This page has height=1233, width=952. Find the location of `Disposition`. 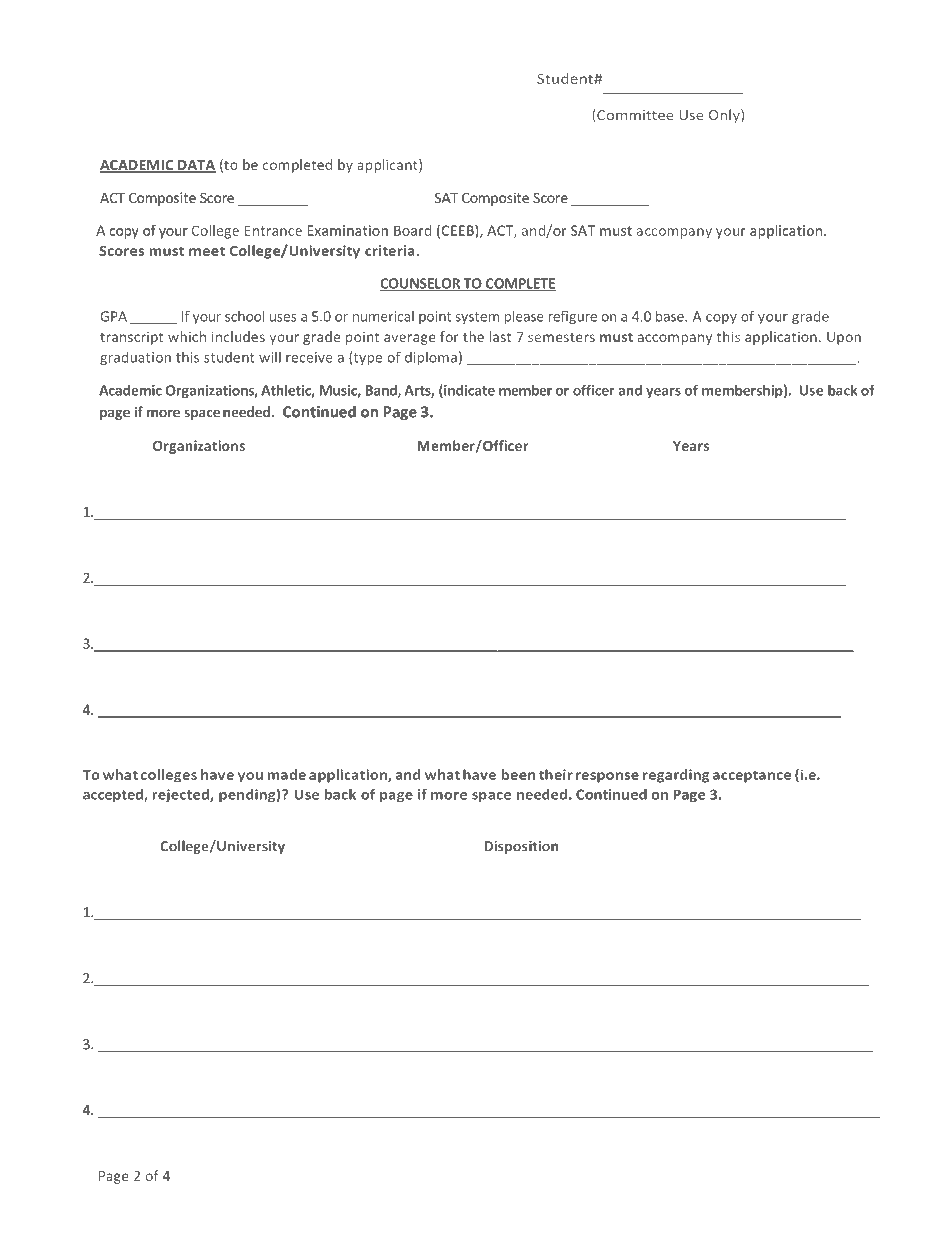

Disposition is located at coordinates (521, 847).
